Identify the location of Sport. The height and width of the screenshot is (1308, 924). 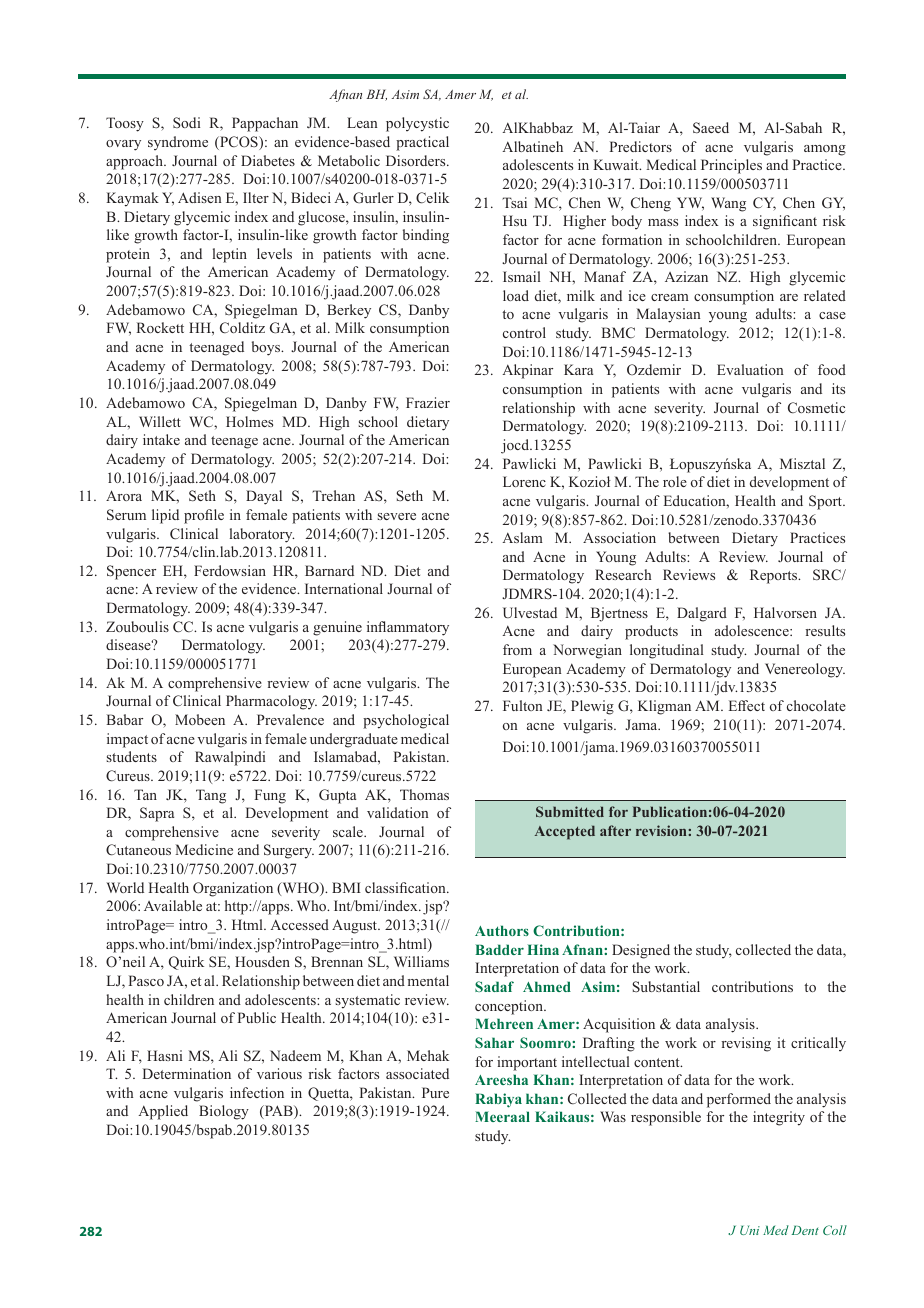
(826, 502).
